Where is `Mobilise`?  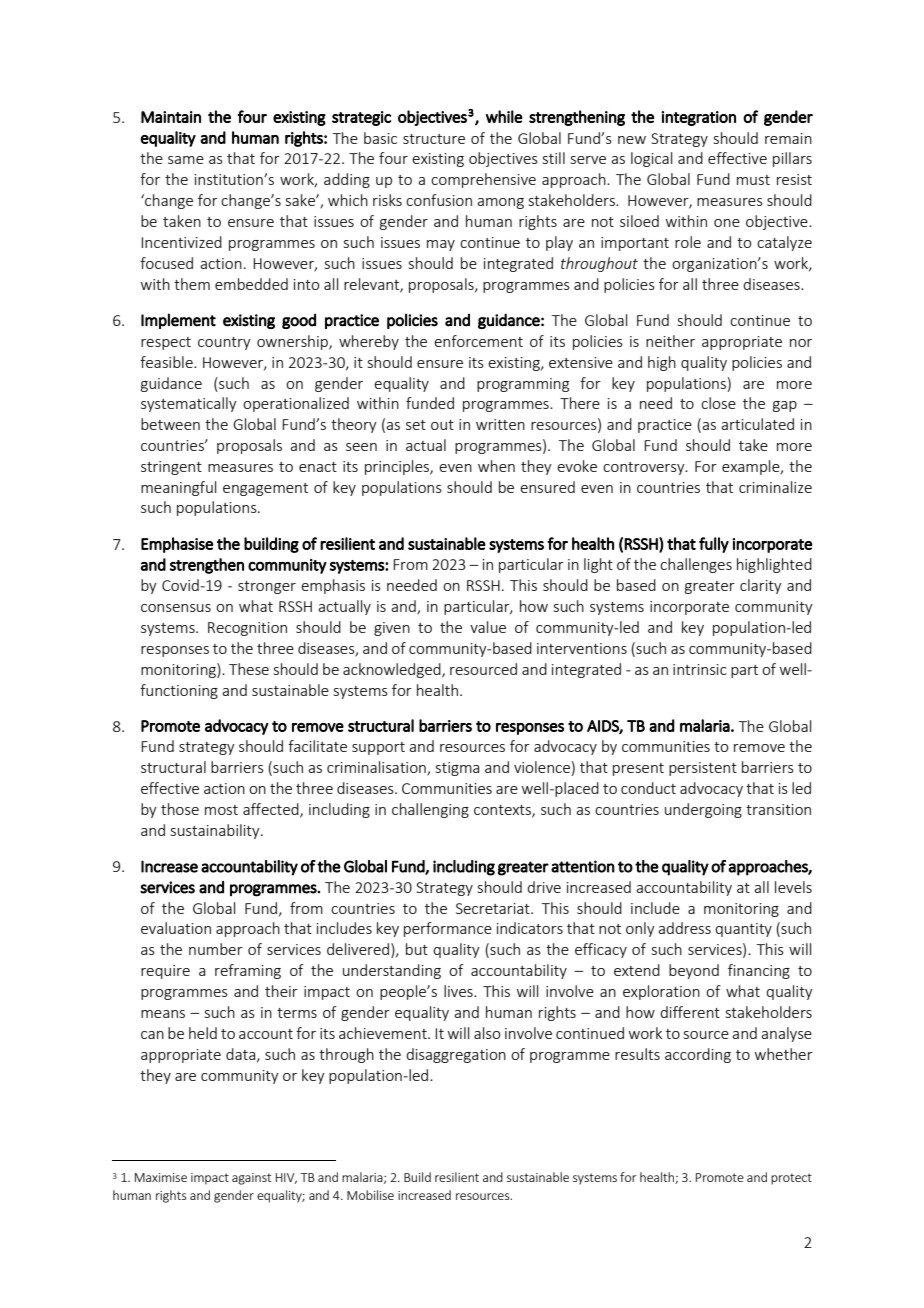 Mobilise is located at coordinates (370, 1195).
